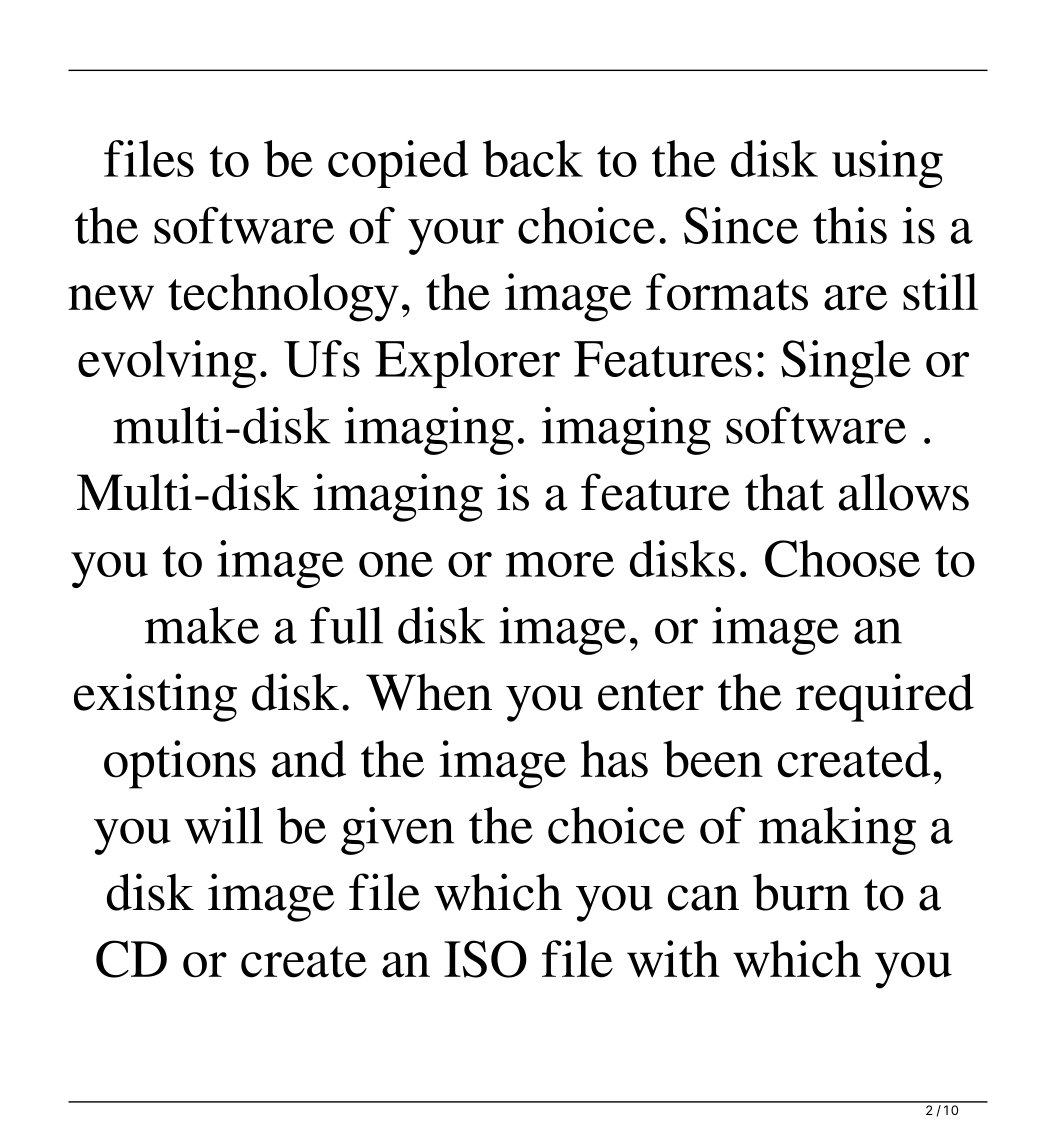 Image resolution: width=1056 pixels, height=1148 pixels. I want to click on ISO, so click(485, 959).
